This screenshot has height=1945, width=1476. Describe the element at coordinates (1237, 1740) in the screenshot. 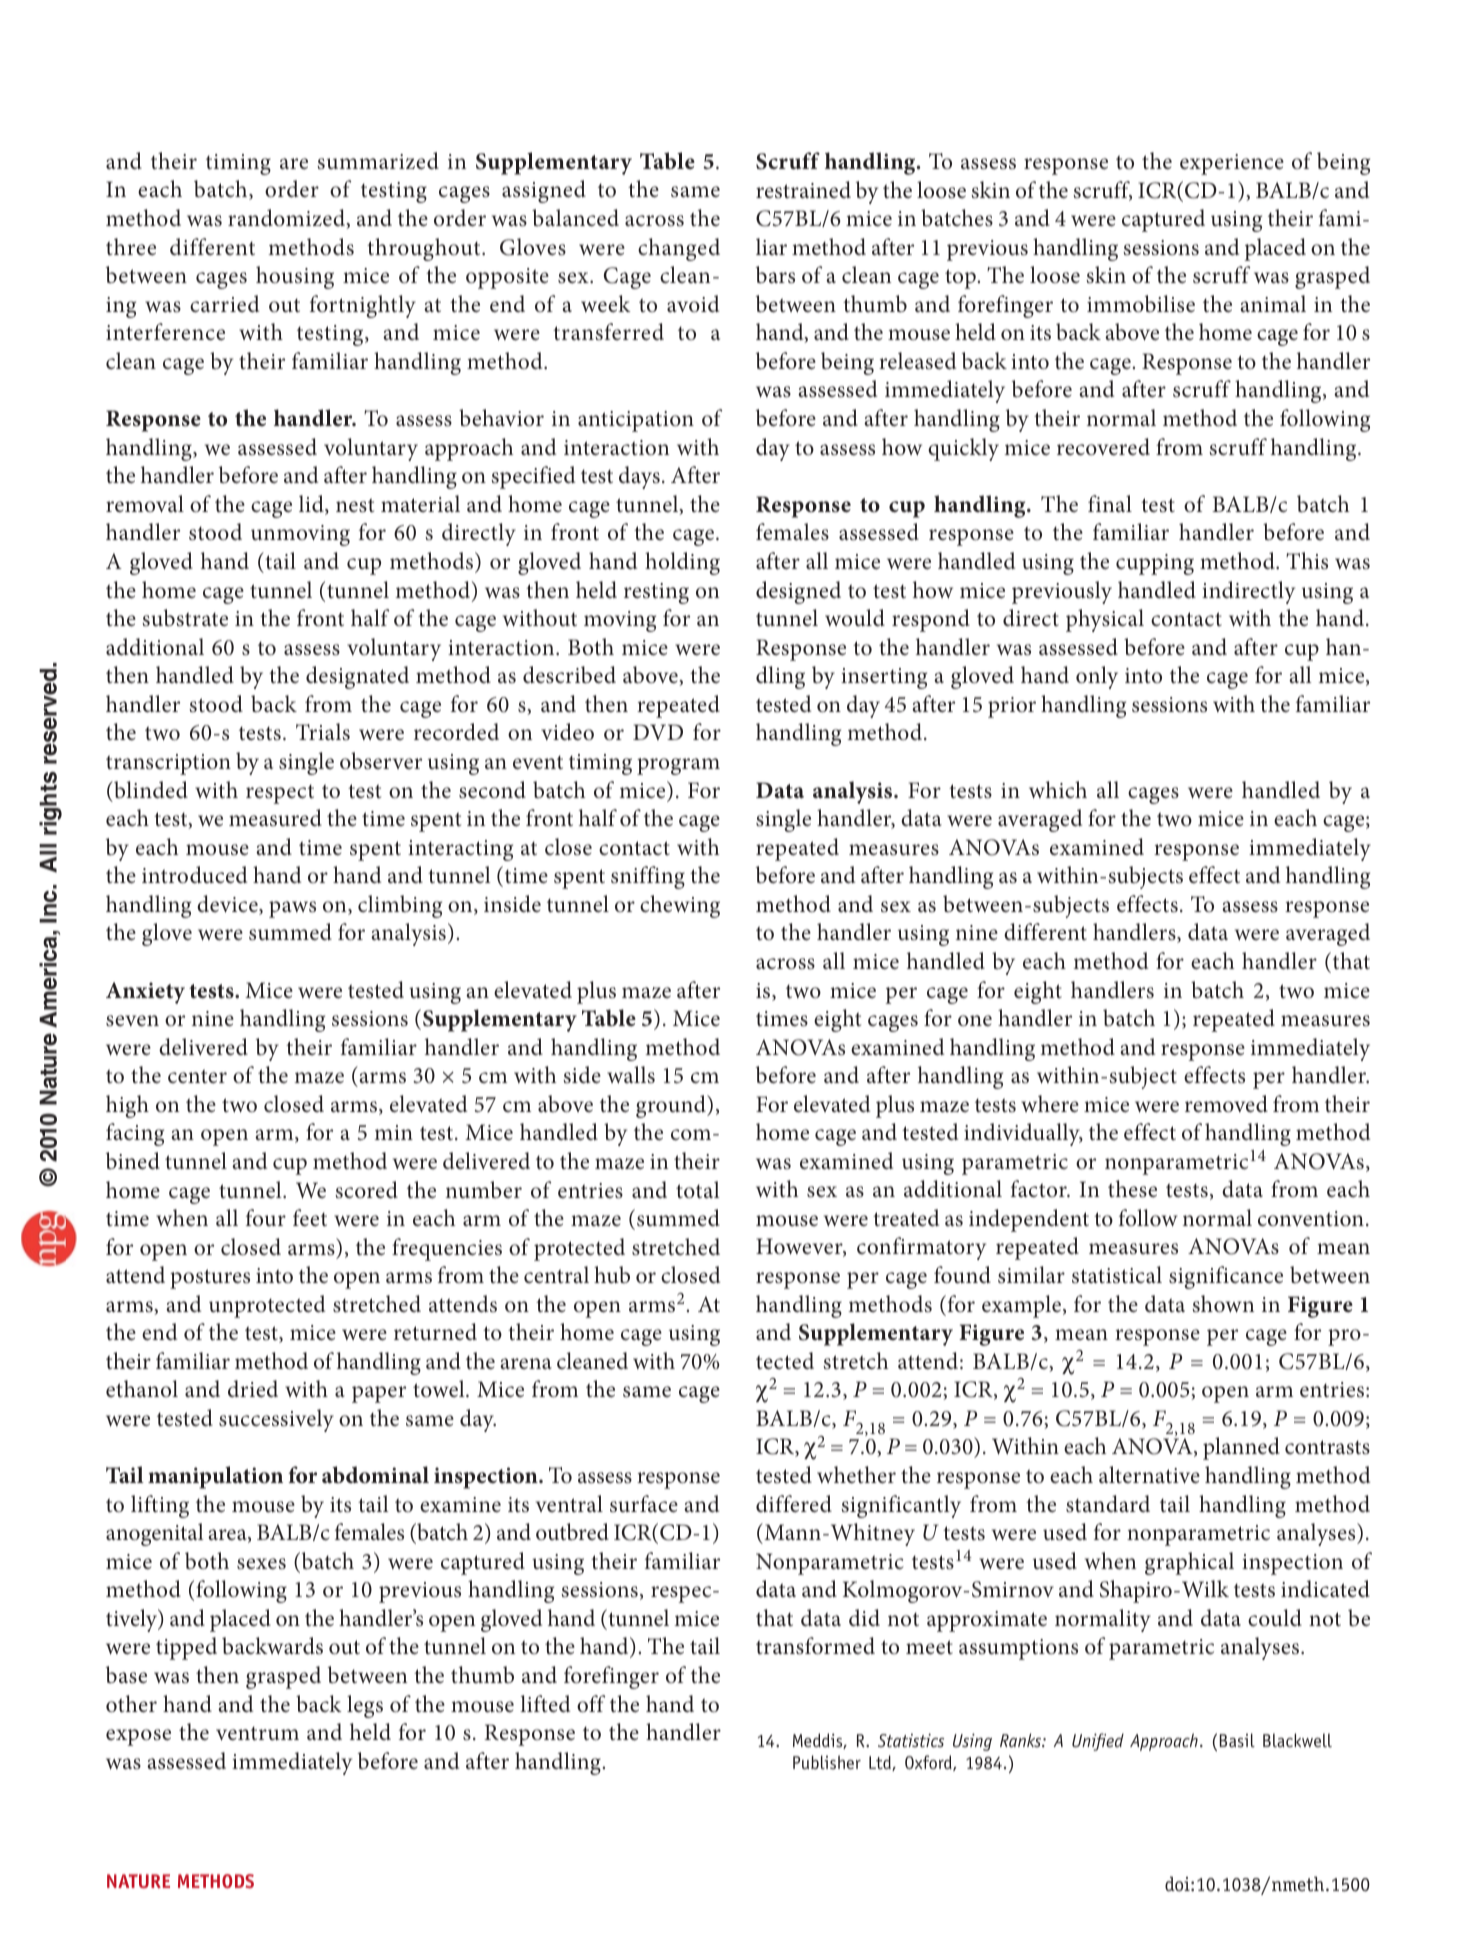

I see `Basil` at that location.
